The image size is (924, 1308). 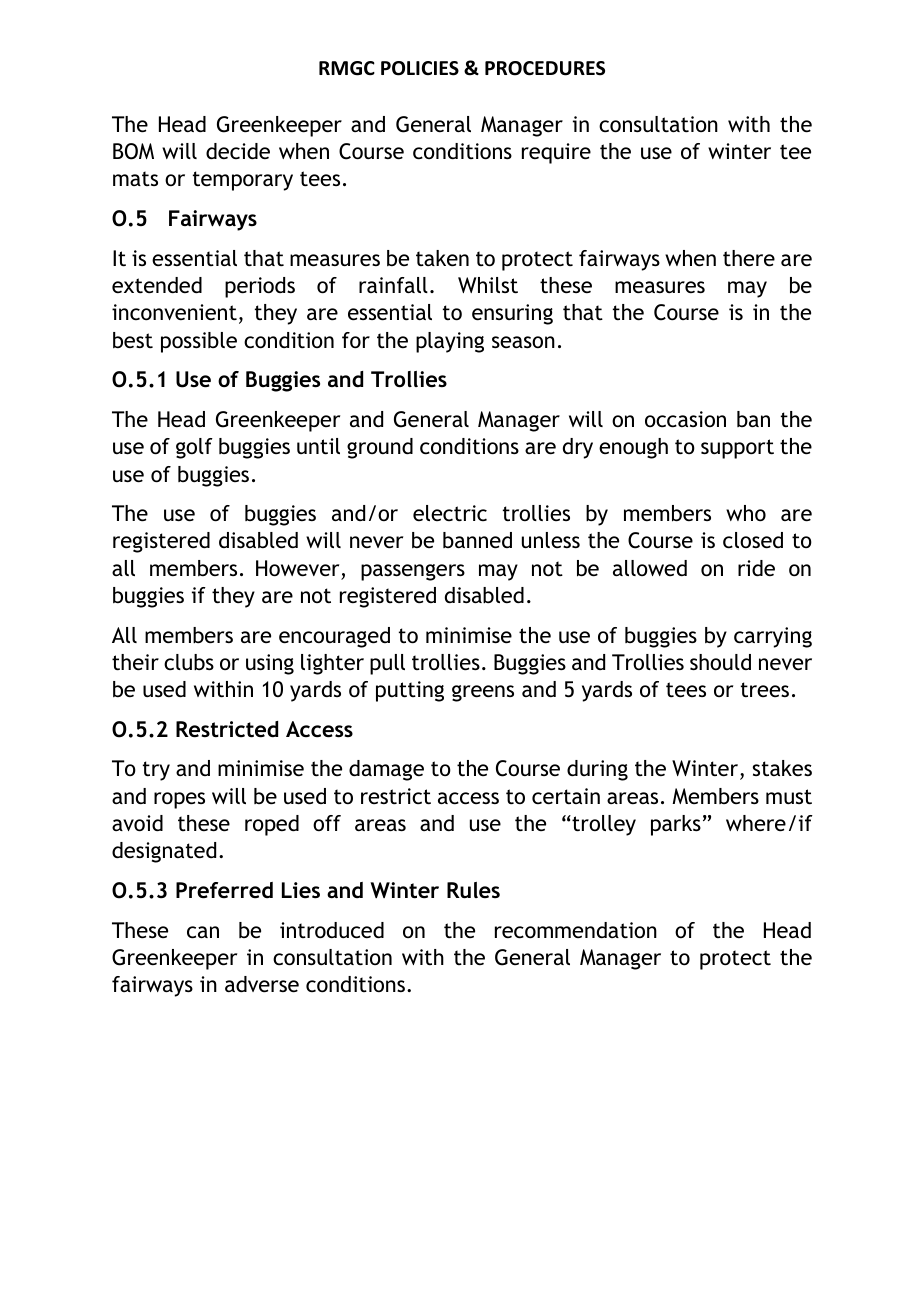 What do you see at coordinates (488, 285) in the screenshot?
I see `Whilst` at bounding box center [488, 285].
